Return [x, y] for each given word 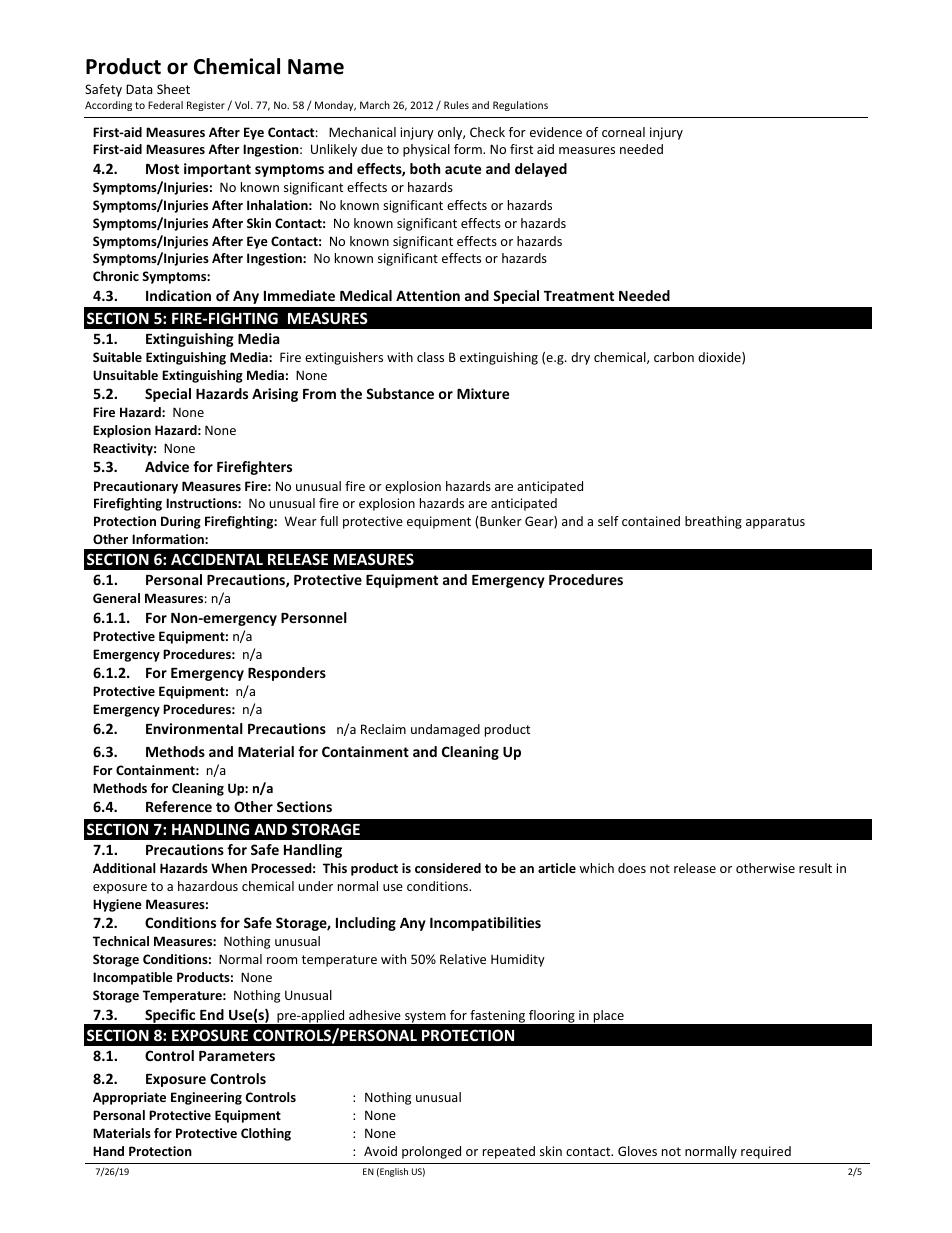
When [229, 868]
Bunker [501, 521]
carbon [674, 357]
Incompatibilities [485, 924]
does [632, 868]
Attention [428, 295]
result [815, 868]
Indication [178, 295]
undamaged [445, 730]
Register [206, 106]
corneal [623, 132]
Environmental [194, 728]
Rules [456, 105]
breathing [713, 522]
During [181, 522]
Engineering [206, 1098]
